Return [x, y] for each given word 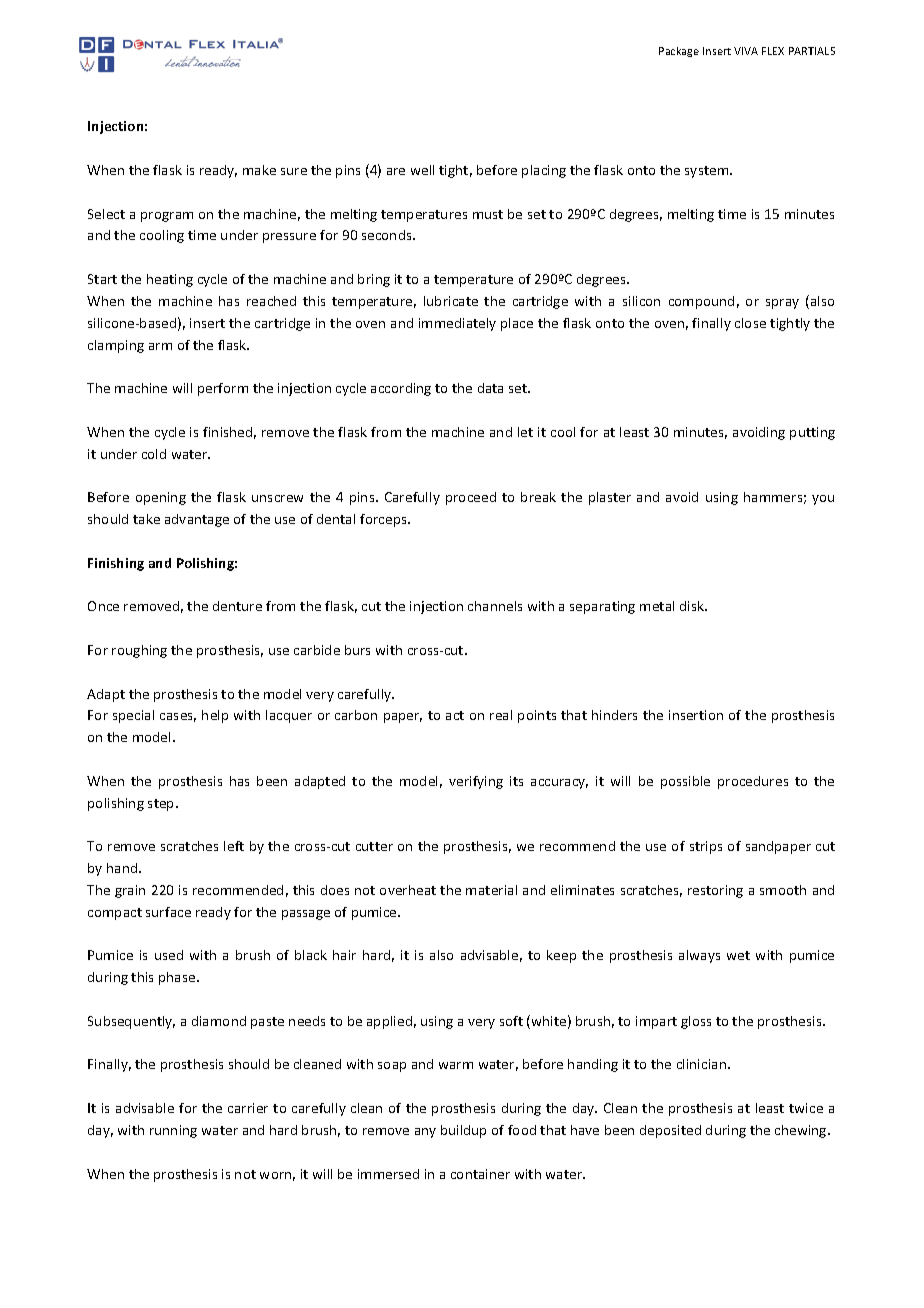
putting [812, 433]
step [162, 805]
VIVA [746, 51]
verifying [476, 782]
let [525, 432]
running [173, 1131]
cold [154, 454]
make [259, 170]
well [422, 170]
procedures [753, 782]
